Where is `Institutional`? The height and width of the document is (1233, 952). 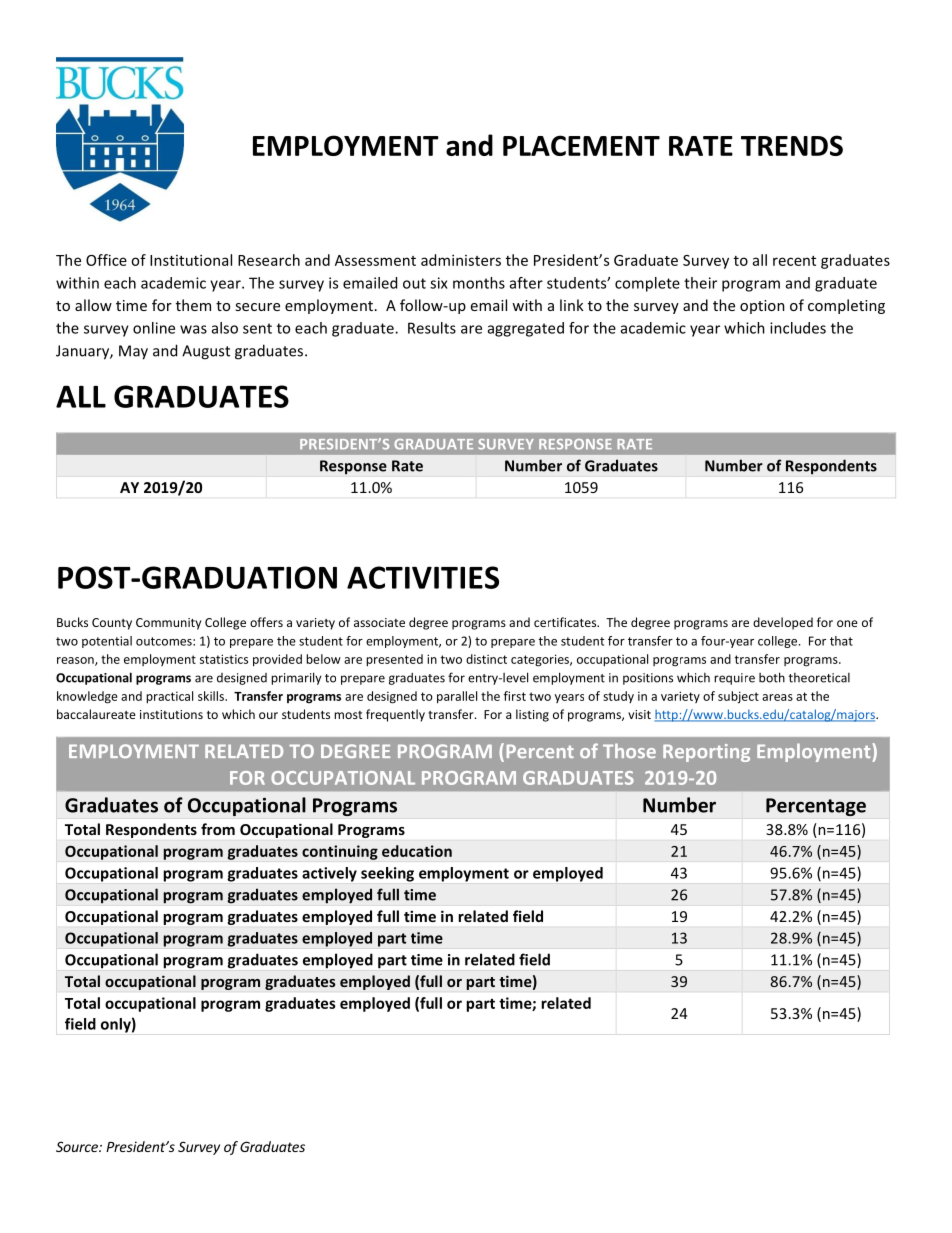
Institutional is located at coordinates (191, 260).
